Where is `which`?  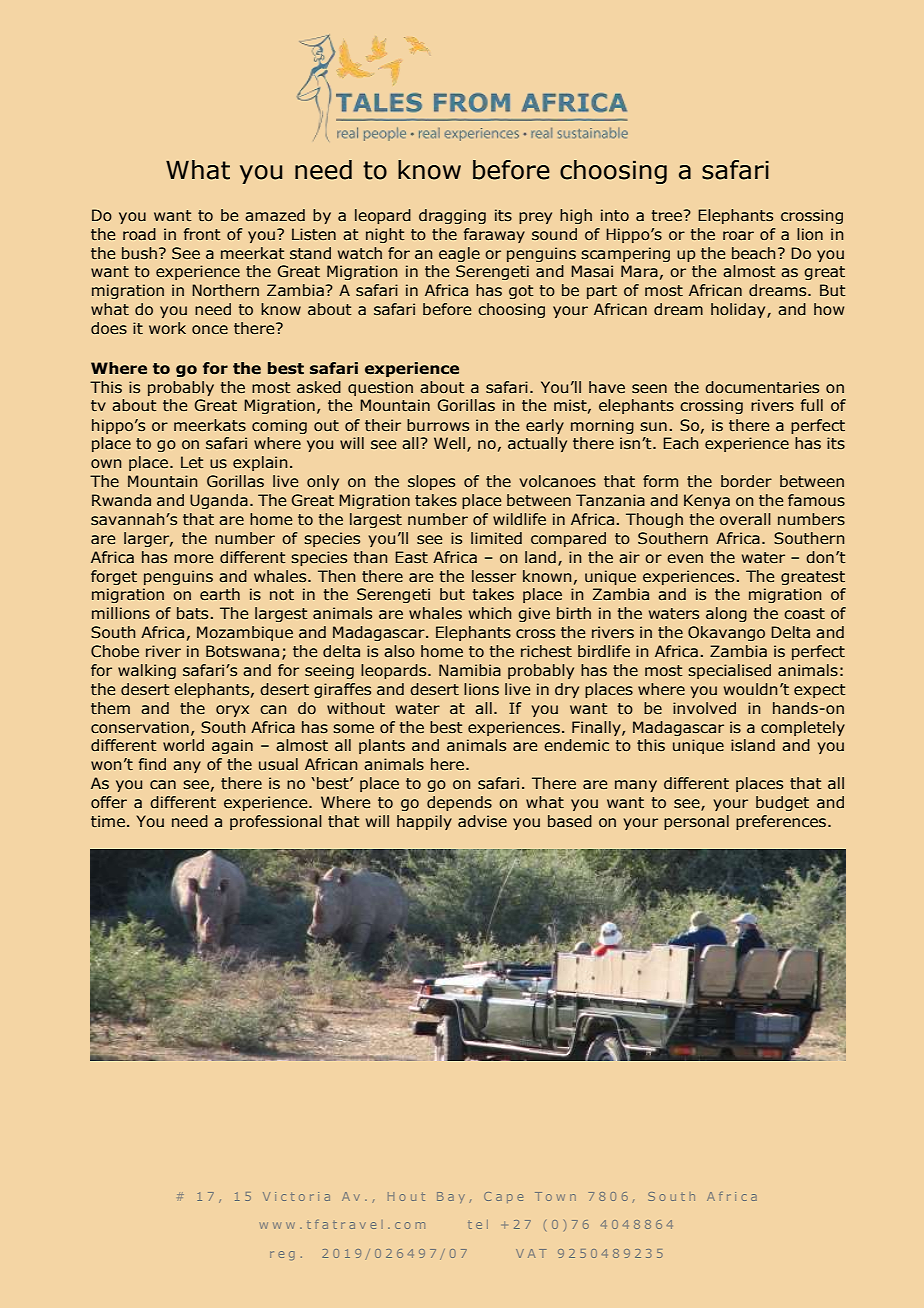 which is located at coordinates (490, 613).
